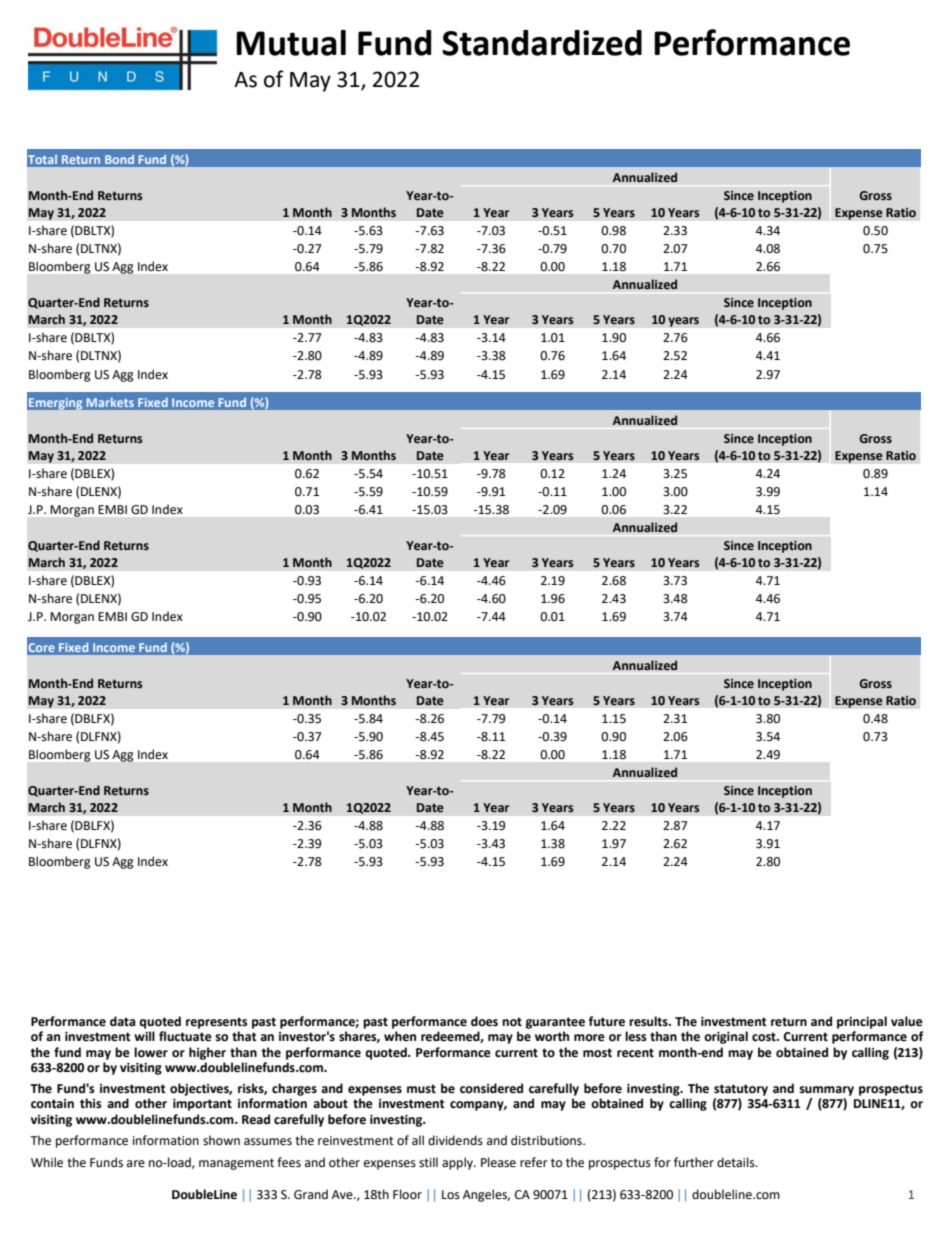 The height and width of the image is (1233, 952). What do you see at coordinates (55, 403) in the image?
I see `Emerging` at bounding box center [55, 403].
